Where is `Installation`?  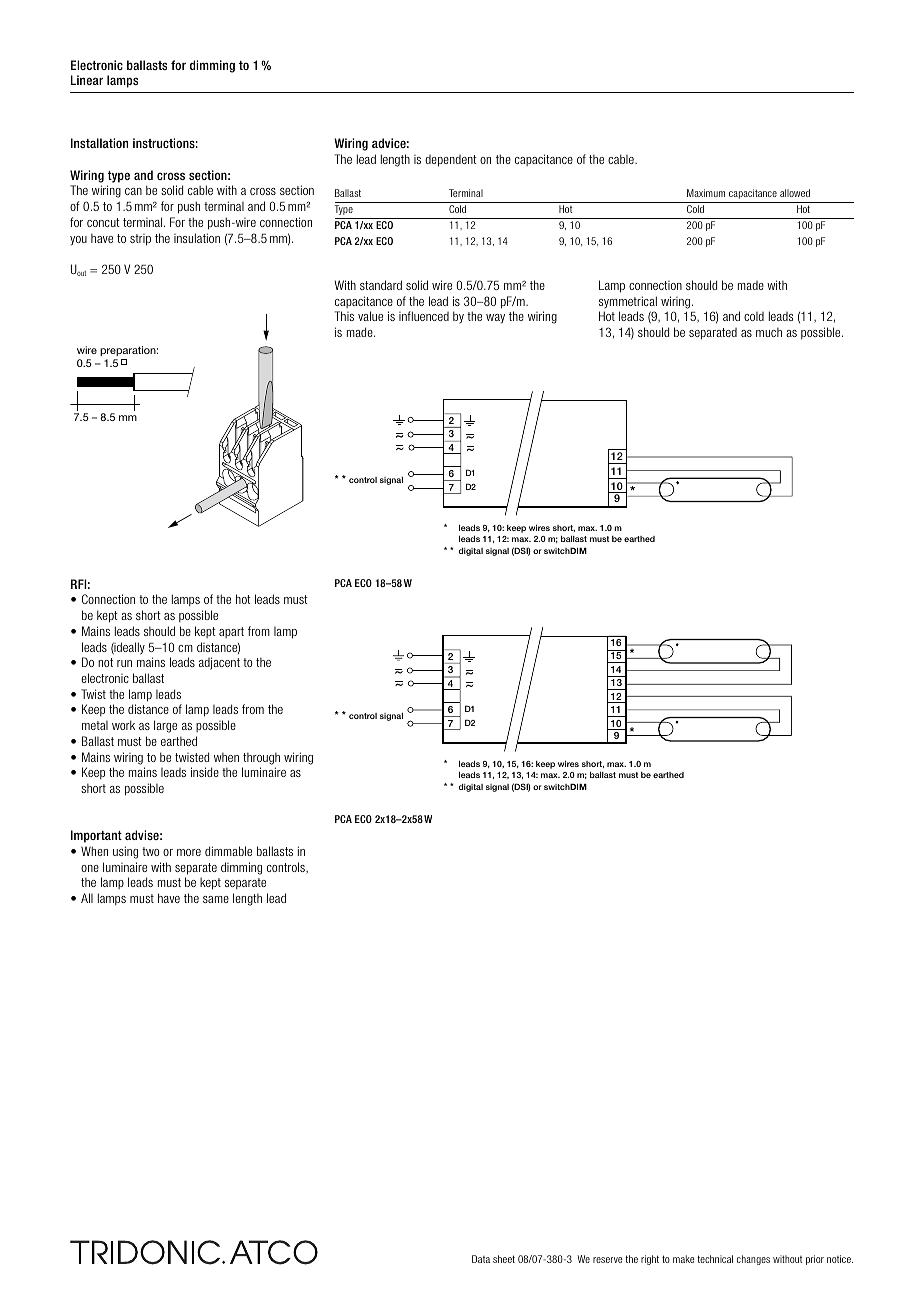
Installation is located at coordinates (99, 143).
